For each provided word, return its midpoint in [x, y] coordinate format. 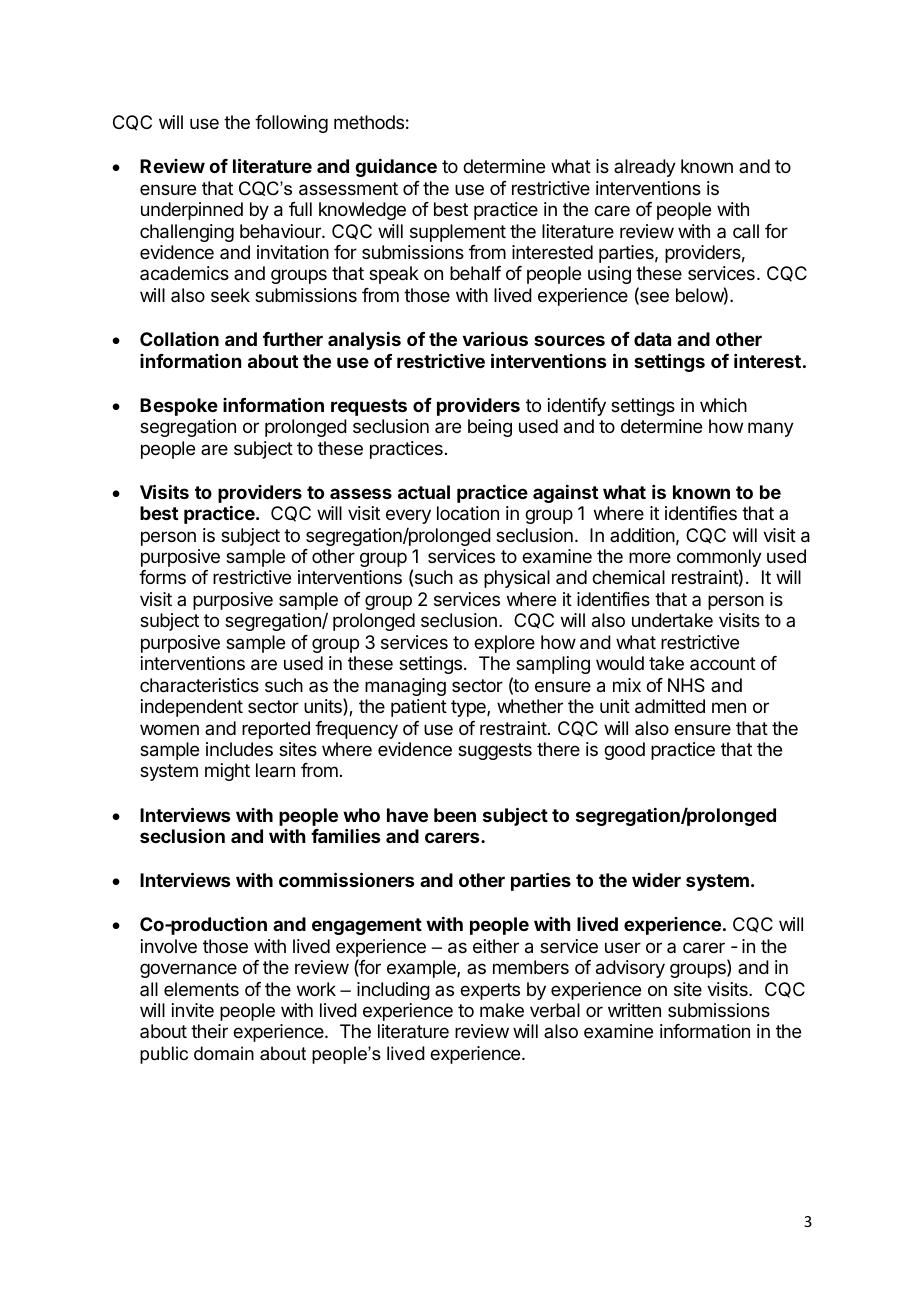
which [723, 405]
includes [239, 749]
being [490, 428]
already [645, 168]
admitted [670, 706]
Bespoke [179, 407]
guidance [396, 168]
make [502, 1010]
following [291, 124]
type [469, 708]
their [209, 1031]
